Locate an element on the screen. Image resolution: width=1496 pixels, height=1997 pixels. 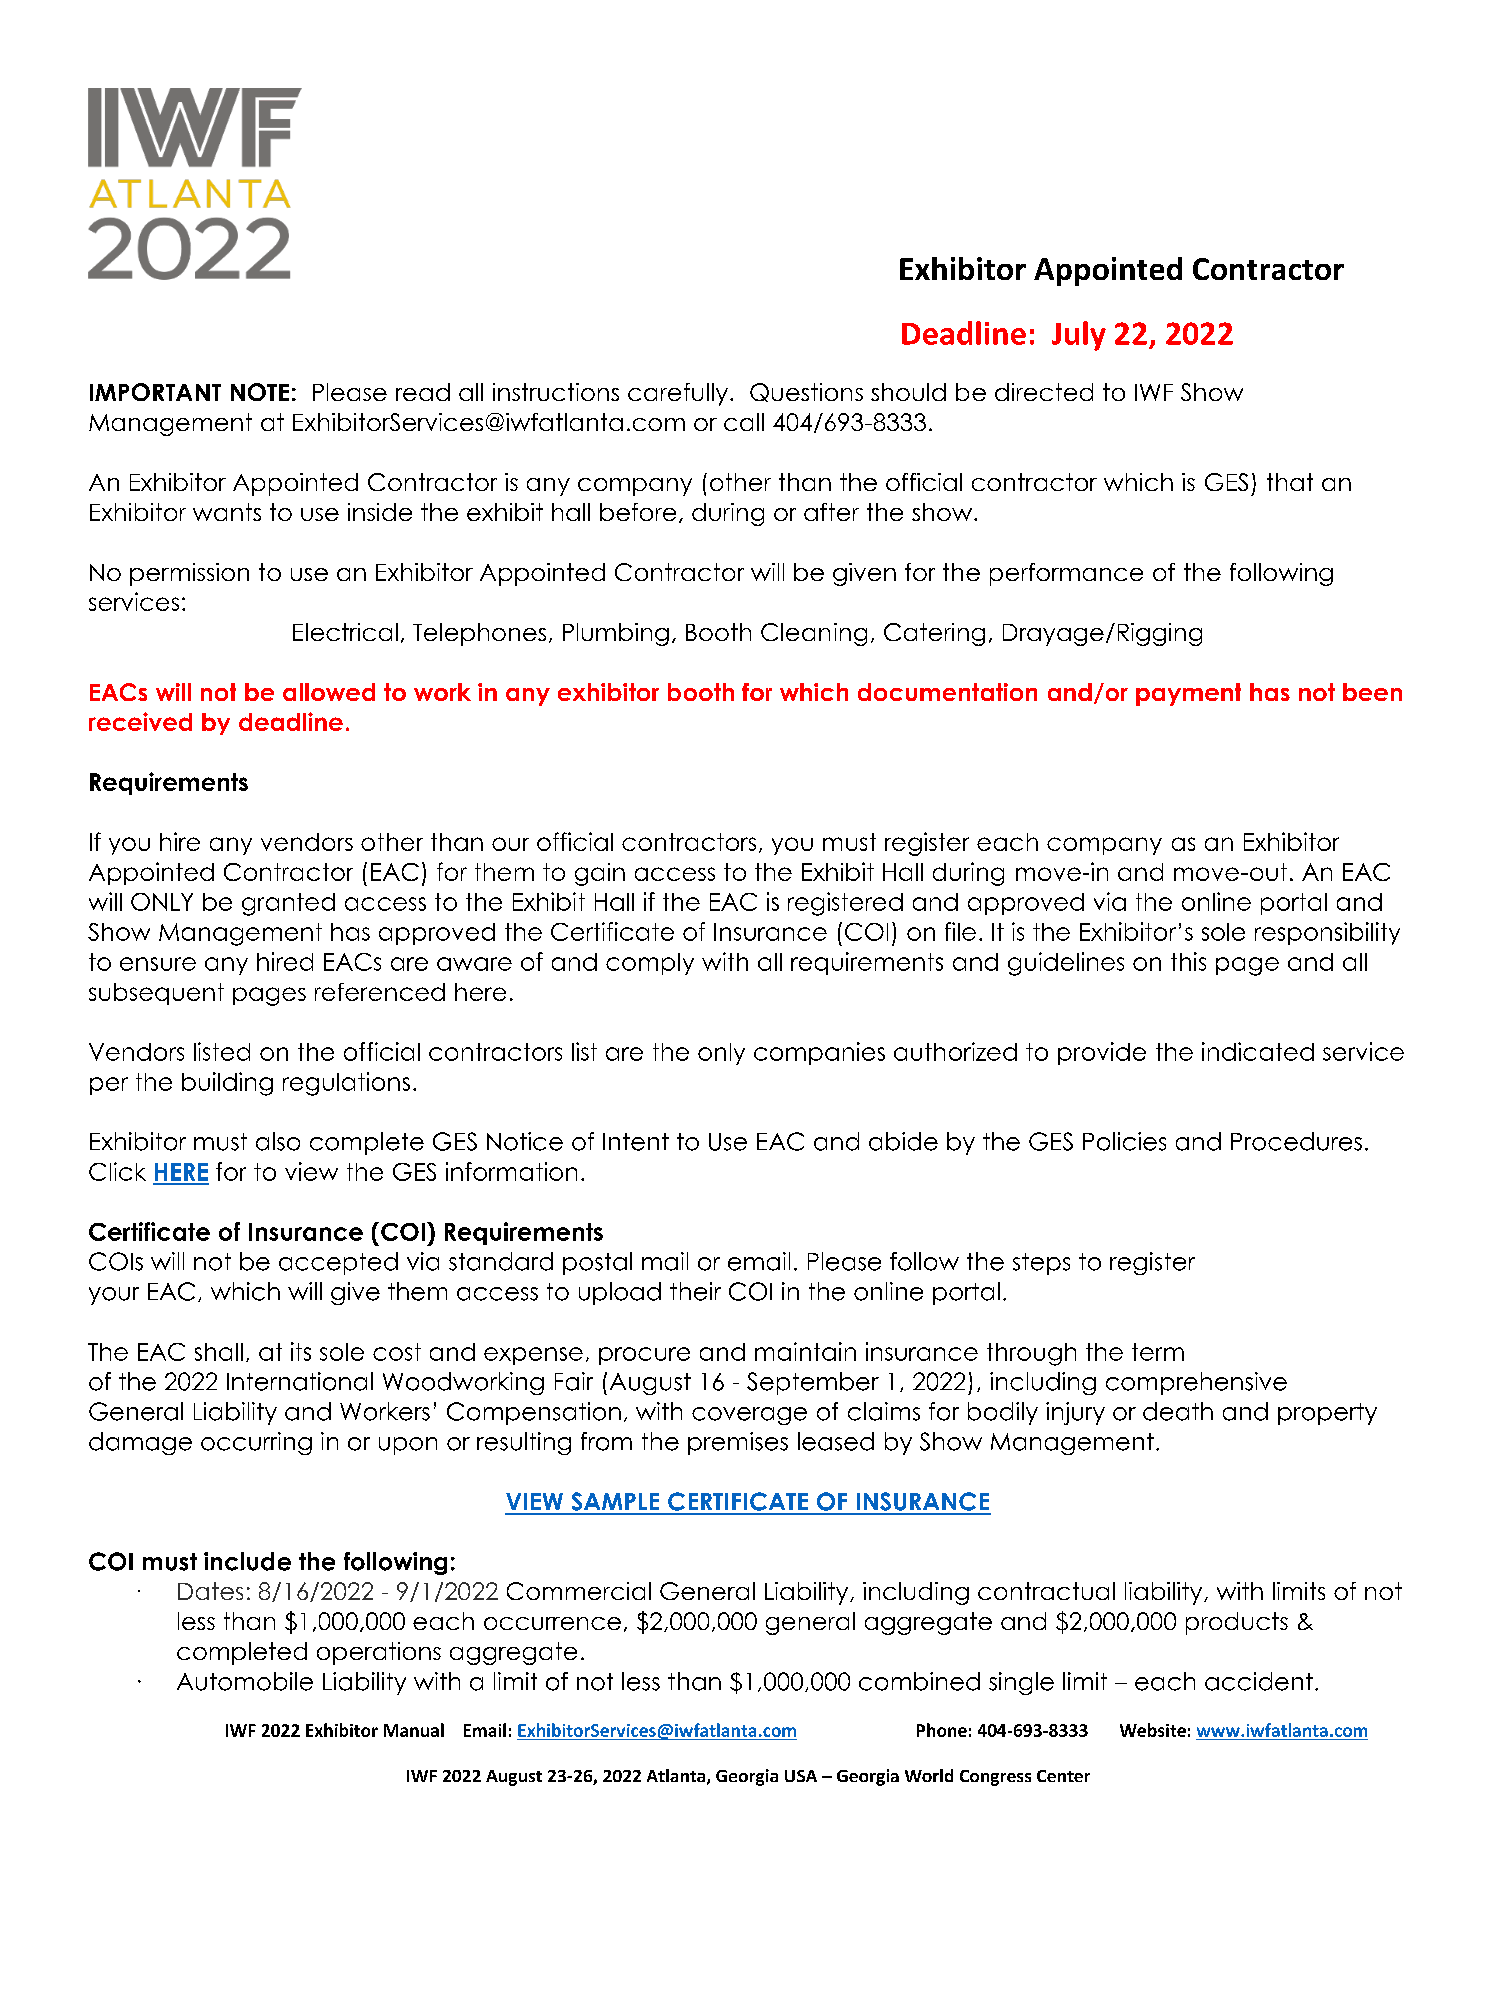
responsibility is located at coordinates (1327, 933).
